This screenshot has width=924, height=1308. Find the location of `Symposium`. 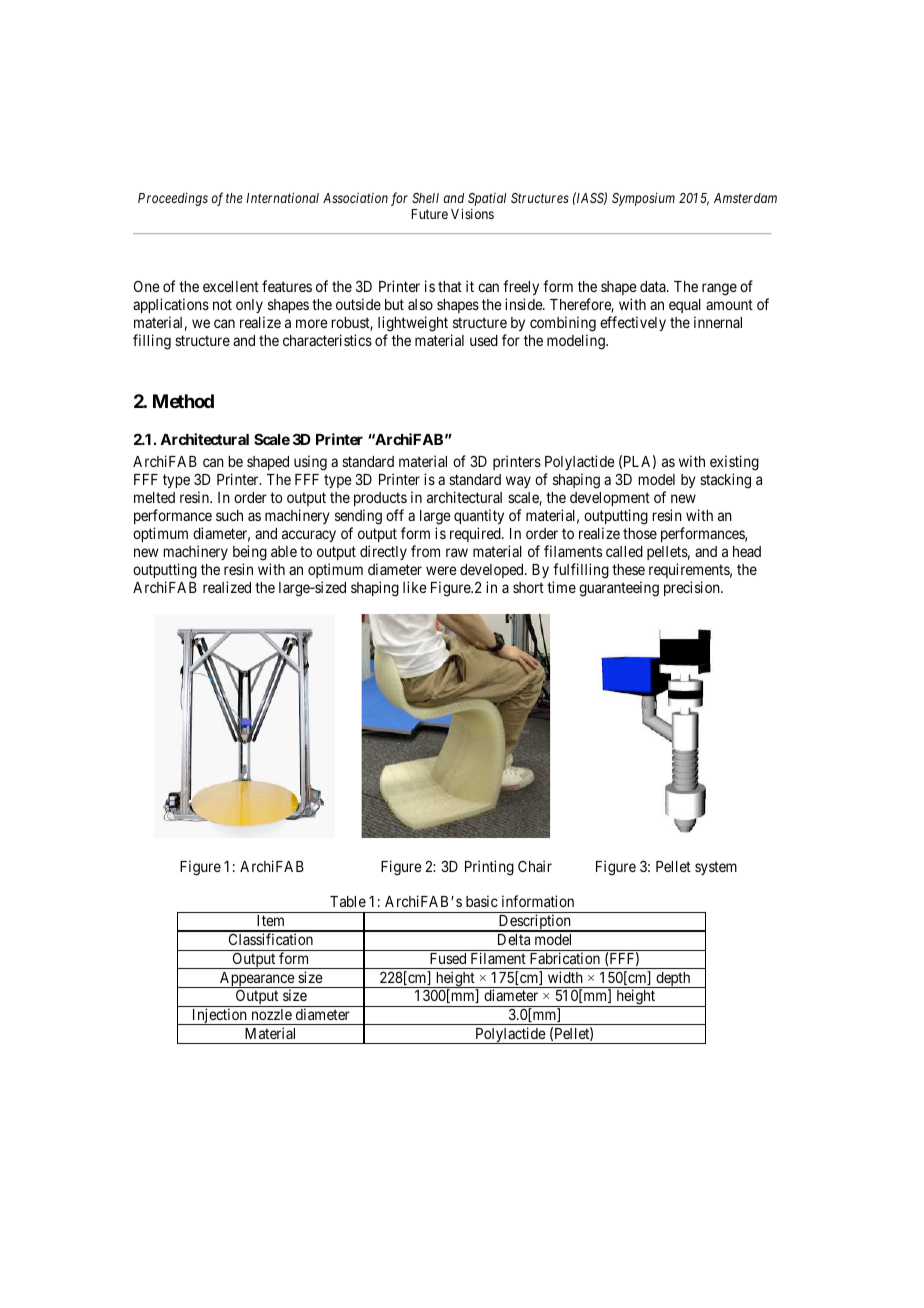

Symposium is located at coordinates (643, 199).
